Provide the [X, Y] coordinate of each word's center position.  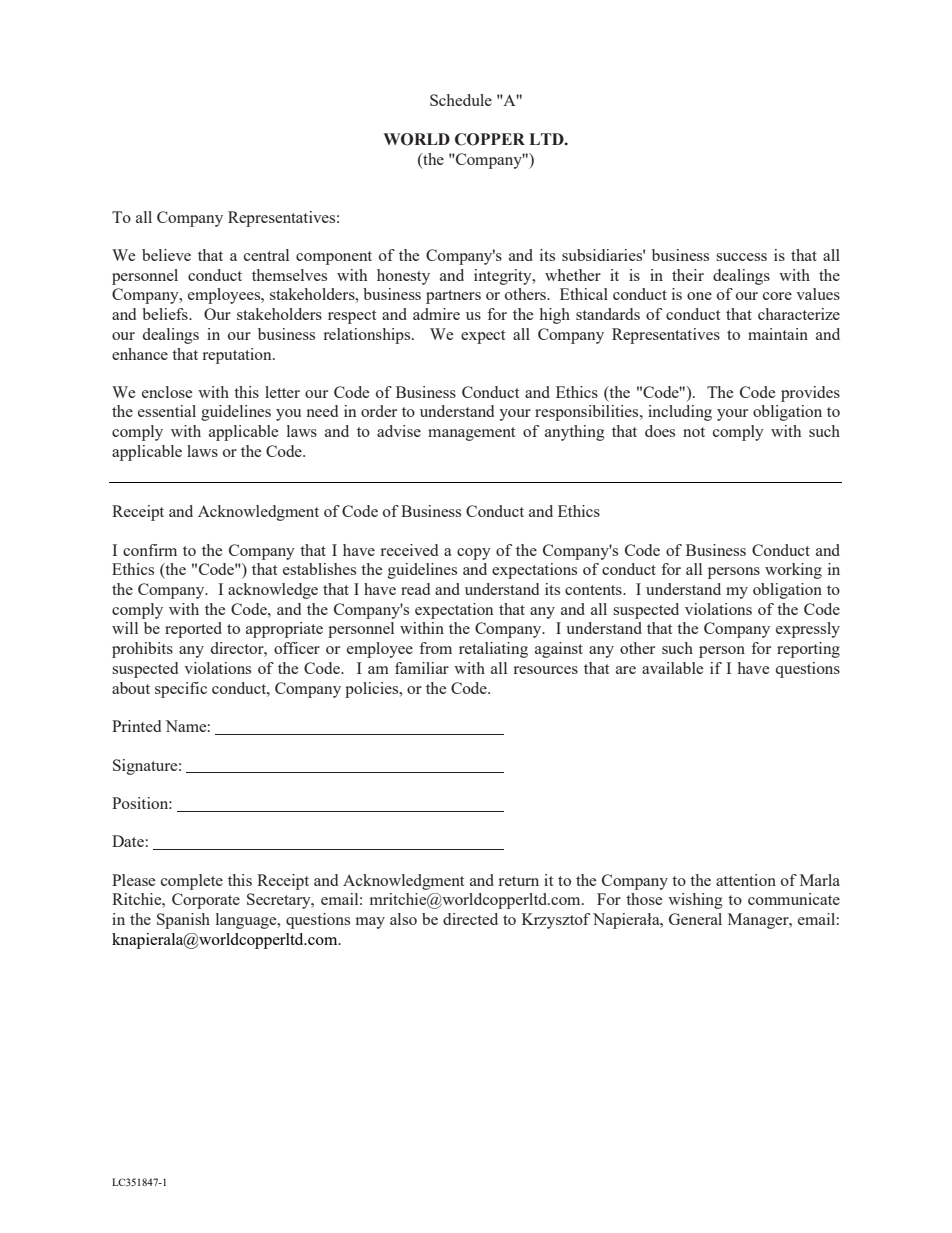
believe [166, 255]
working [793, 571]
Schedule [461, 100]
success [741, 257]
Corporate [206, 901]
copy [474, 554]
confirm [150, 550]
